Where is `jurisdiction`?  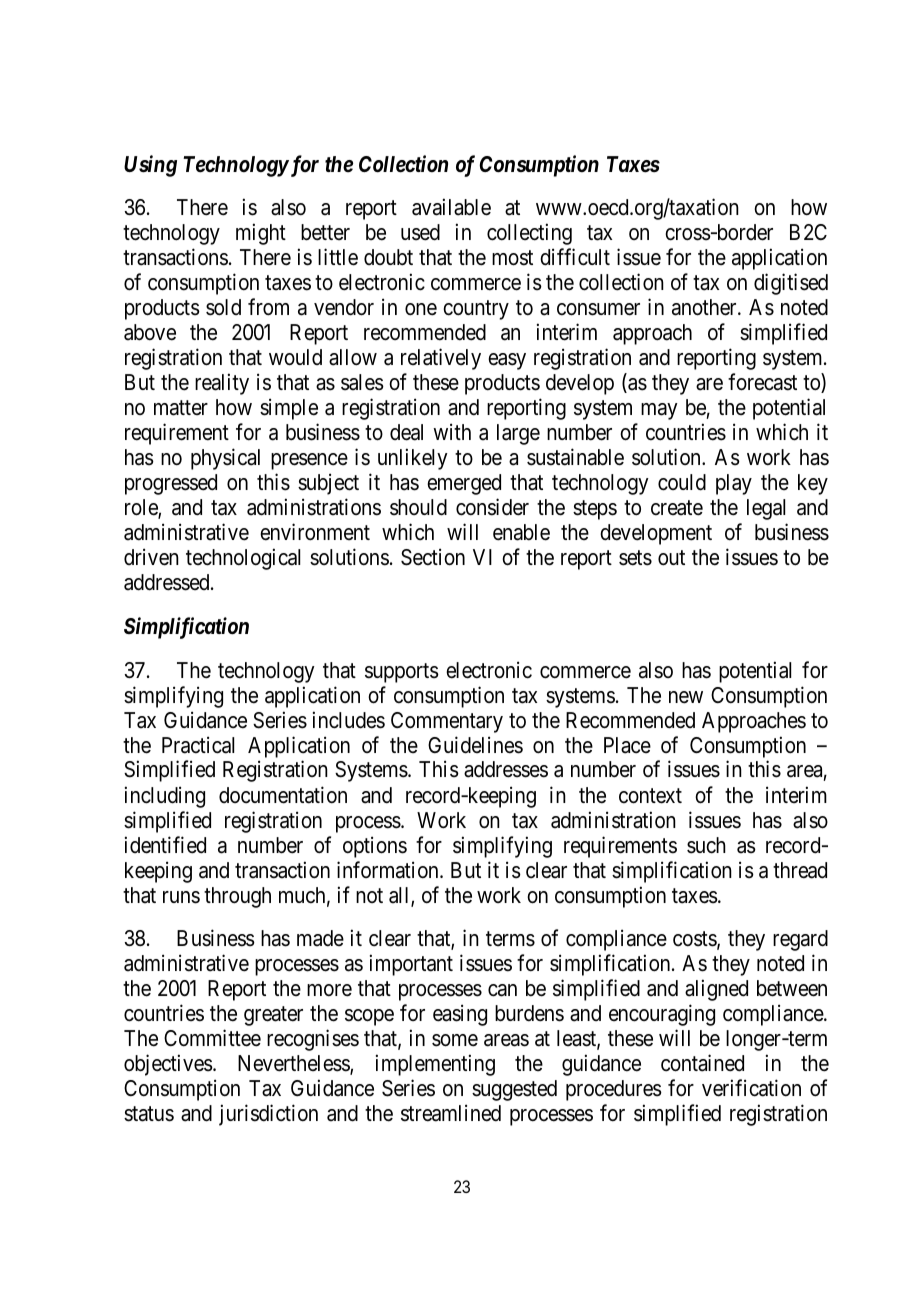
jurisdiction is located at coordinates (268, 1115).
